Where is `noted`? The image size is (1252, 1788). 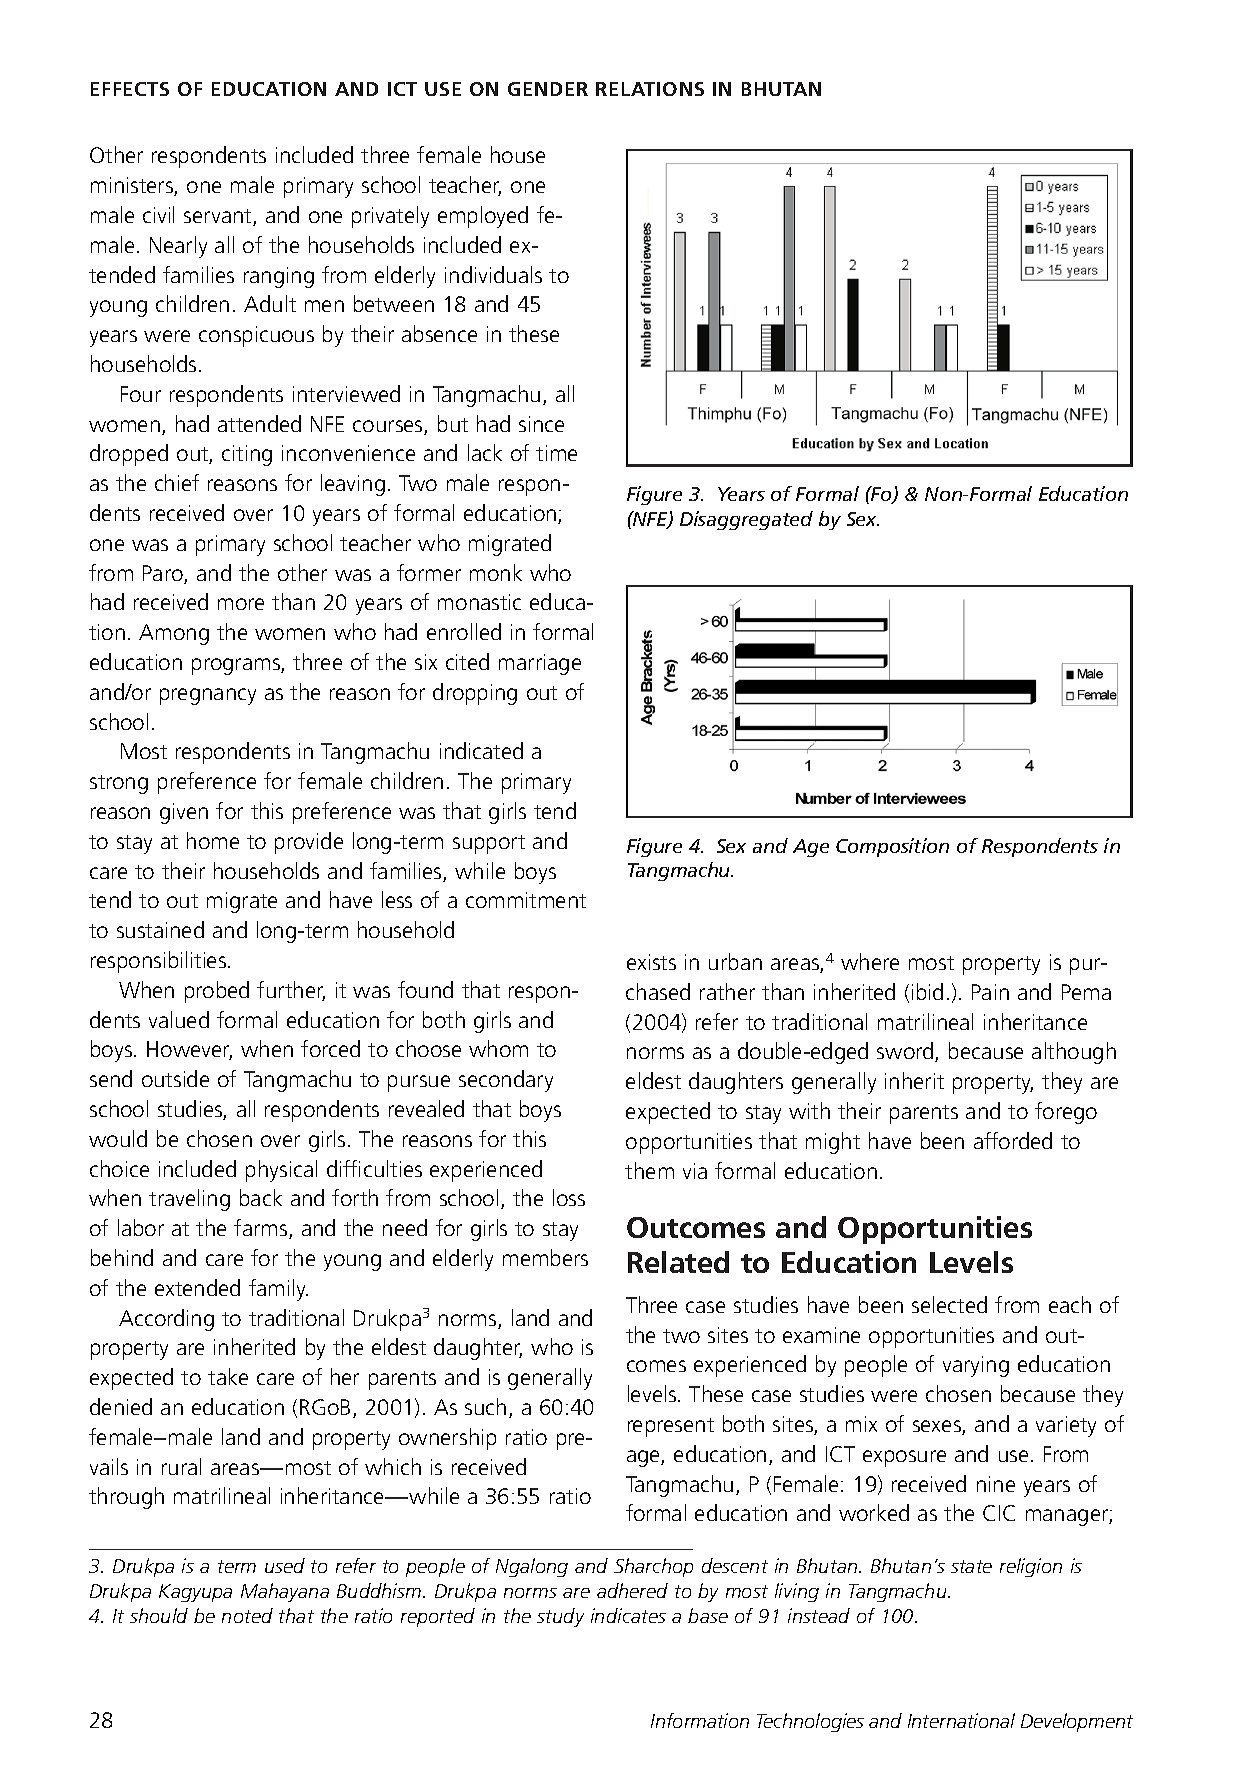 noted is located at coordinates (247, 1615).
